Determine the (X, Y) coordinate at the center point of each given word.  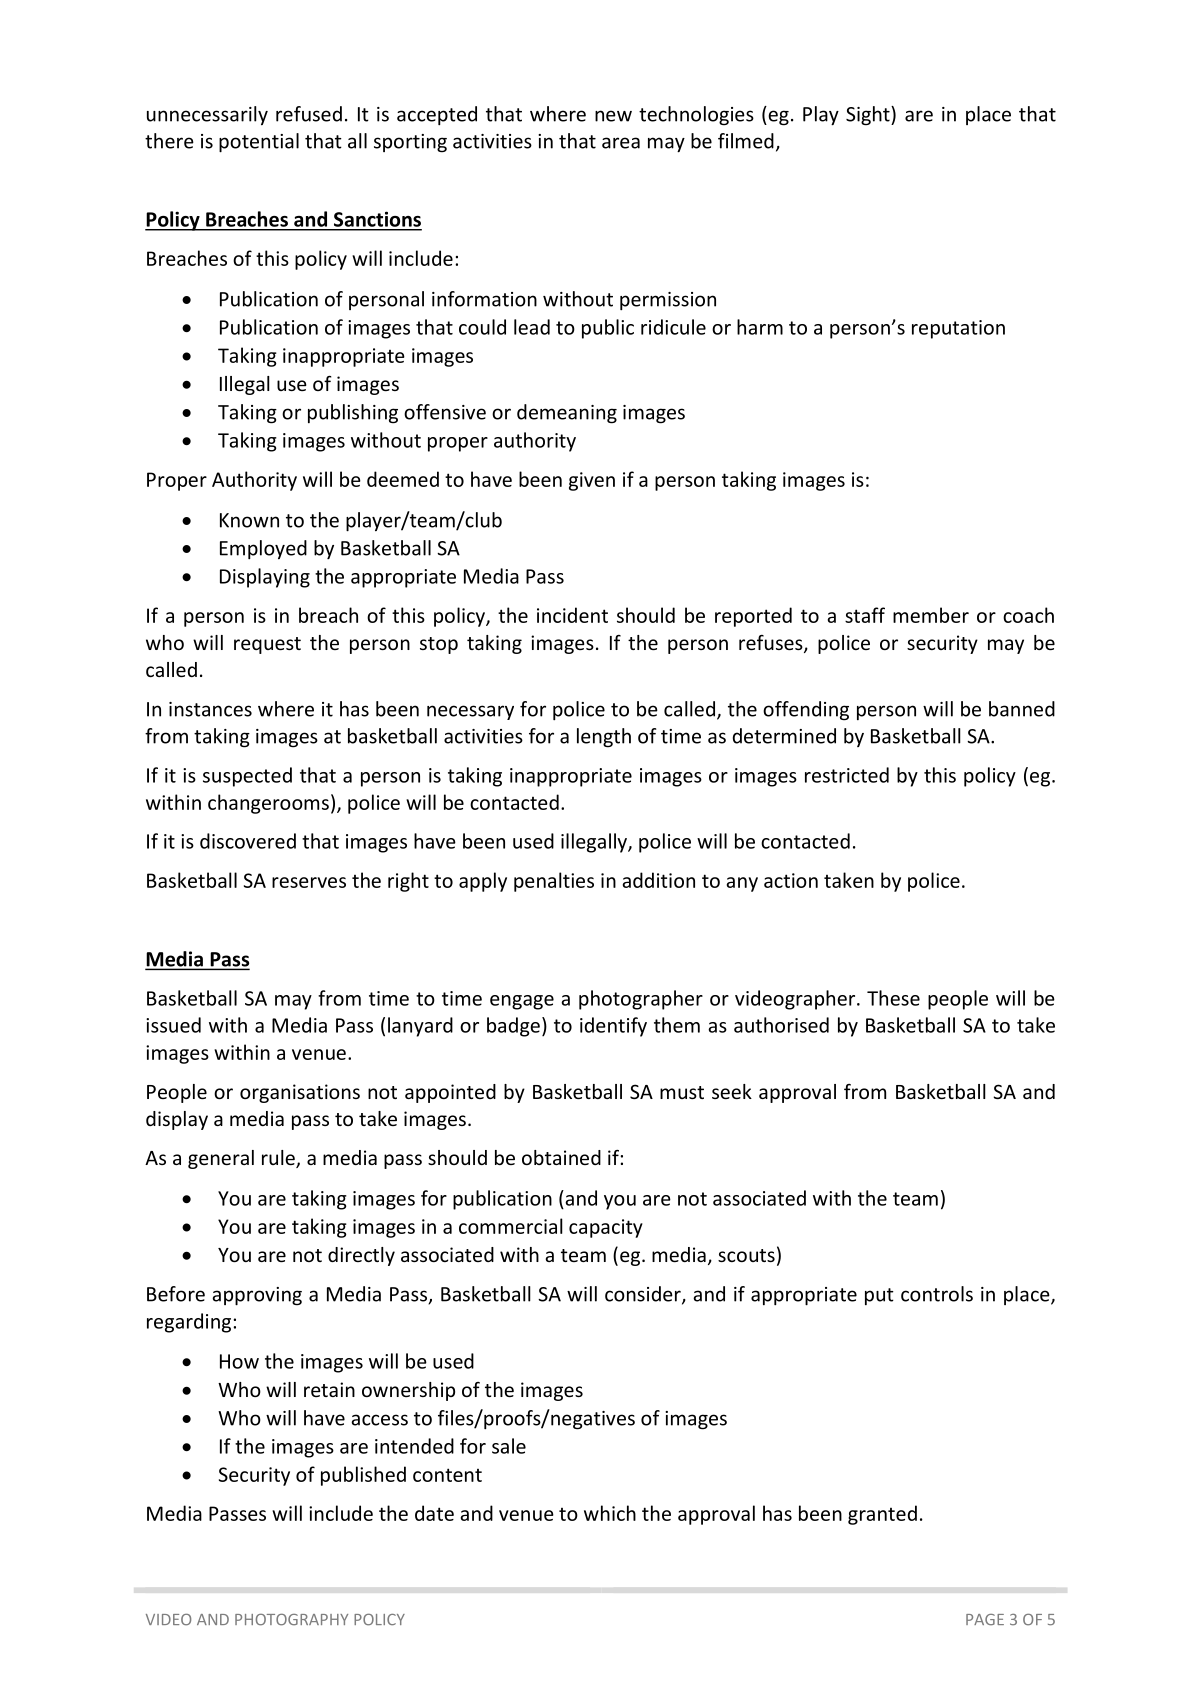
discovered (248, 841)
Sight (869, 116)
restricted (847, 775)
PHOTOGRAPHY (291, 1620)
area (621, 143)
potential (259, 143)
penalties (554, 882)
